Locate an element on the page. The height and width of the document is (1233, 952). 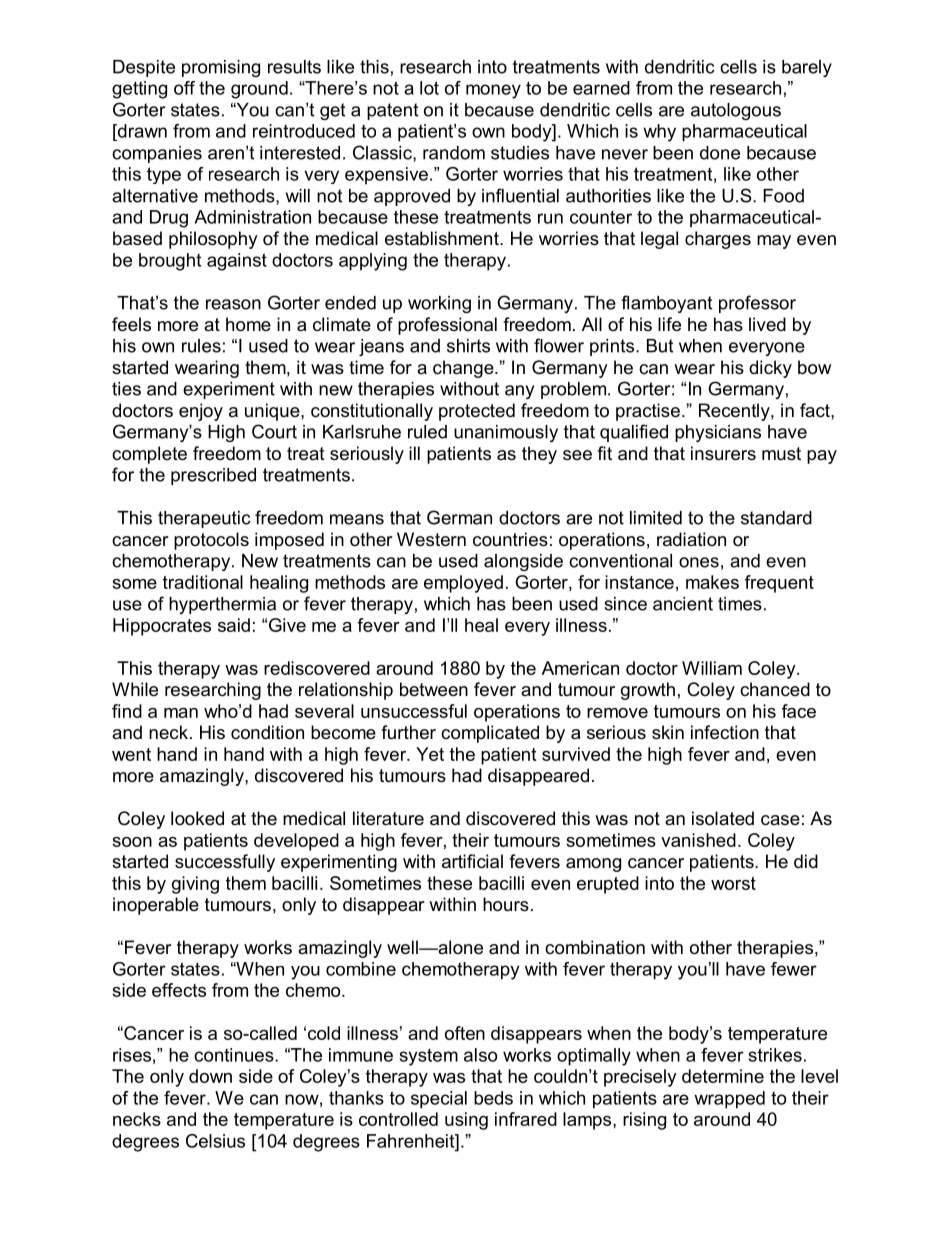
hyperthermia is located at coordinates (222, 605).
